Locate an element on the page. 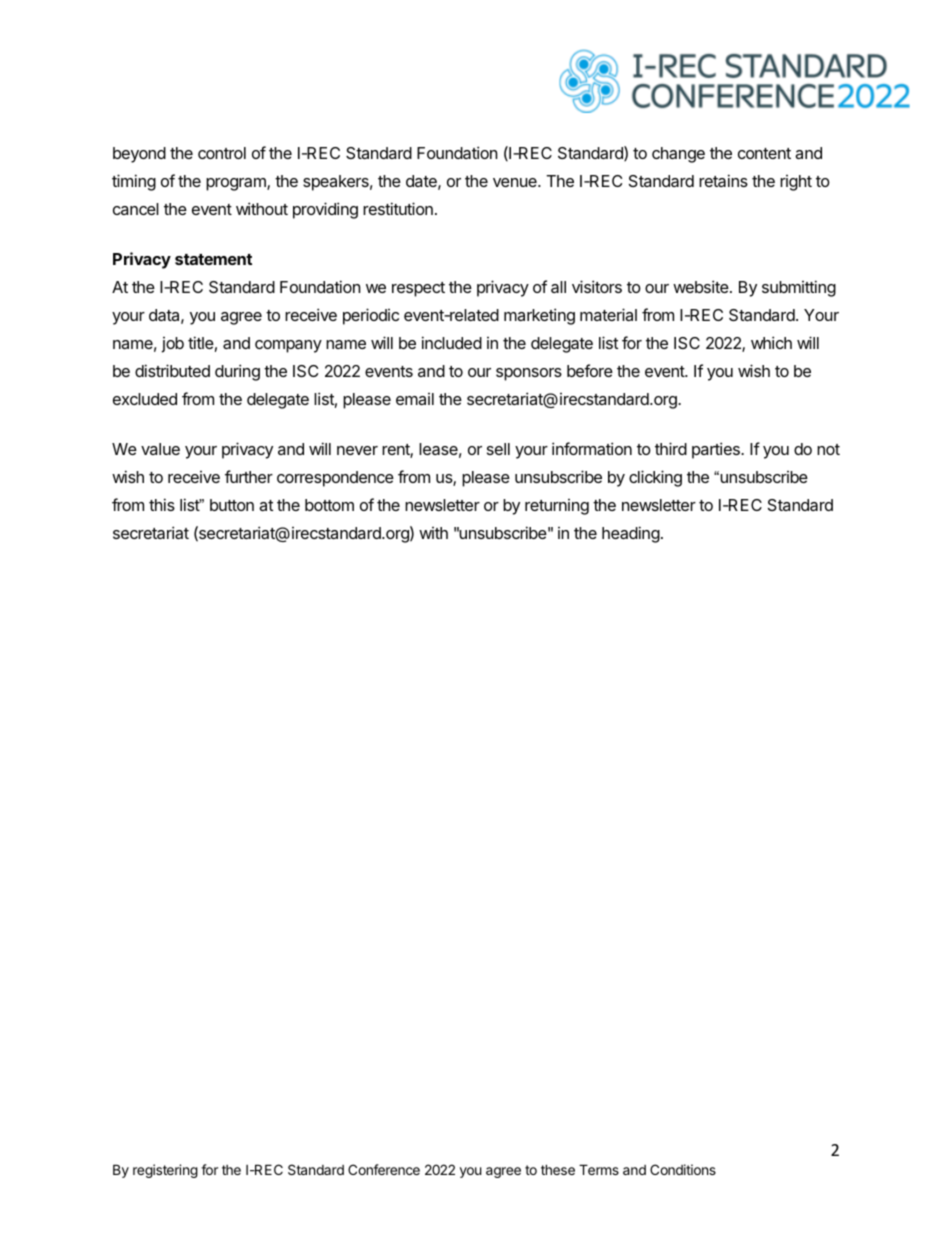 This document has width=952, height=1233. heading is located at coordinates (631, 534).
